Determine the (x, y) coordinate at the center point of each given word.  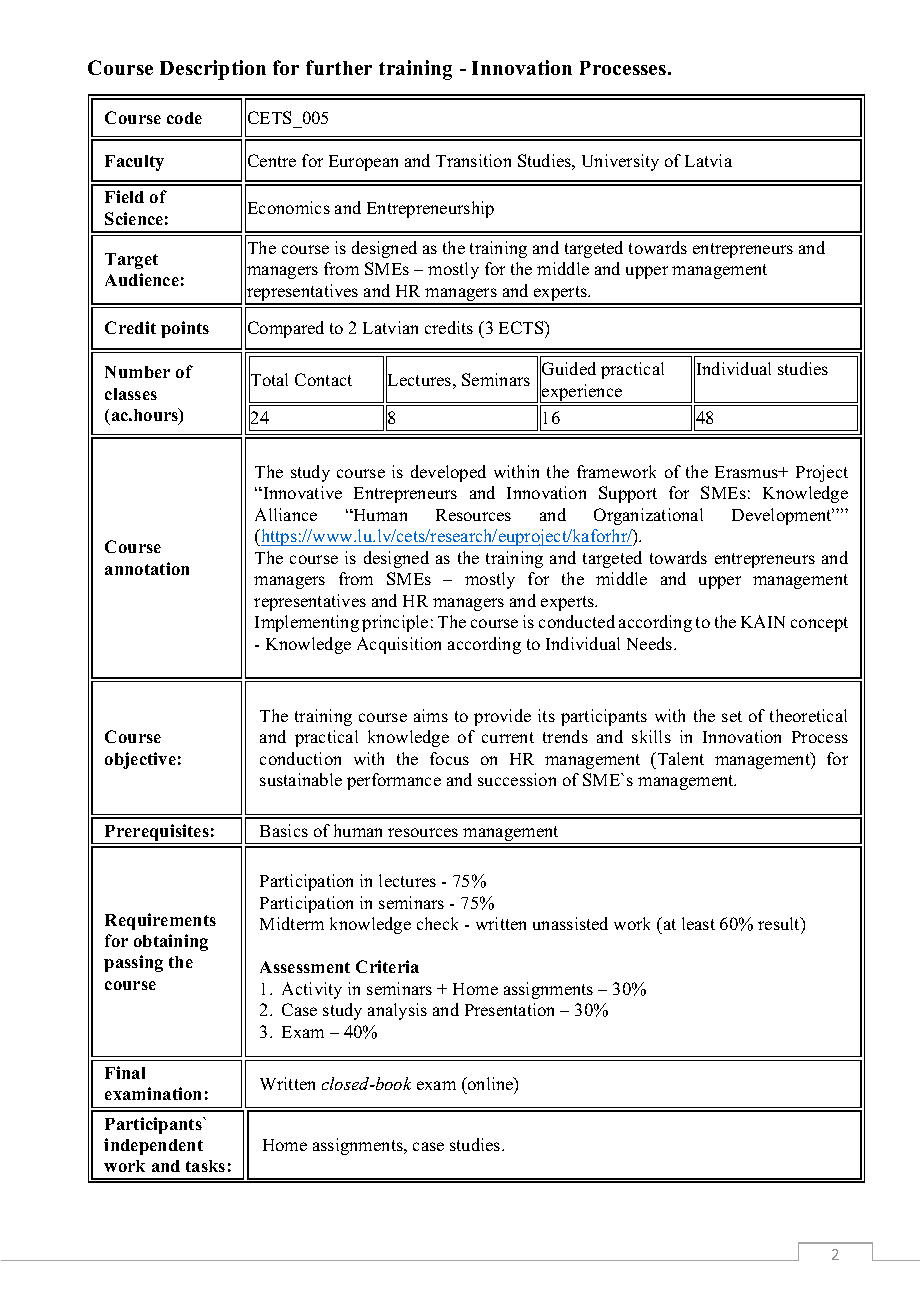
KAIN (763, 621)
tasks (205, 1166)
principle (395, 623)
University (620, 162)
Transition (473, 160)
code (184, 118)
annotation (147, 568)
